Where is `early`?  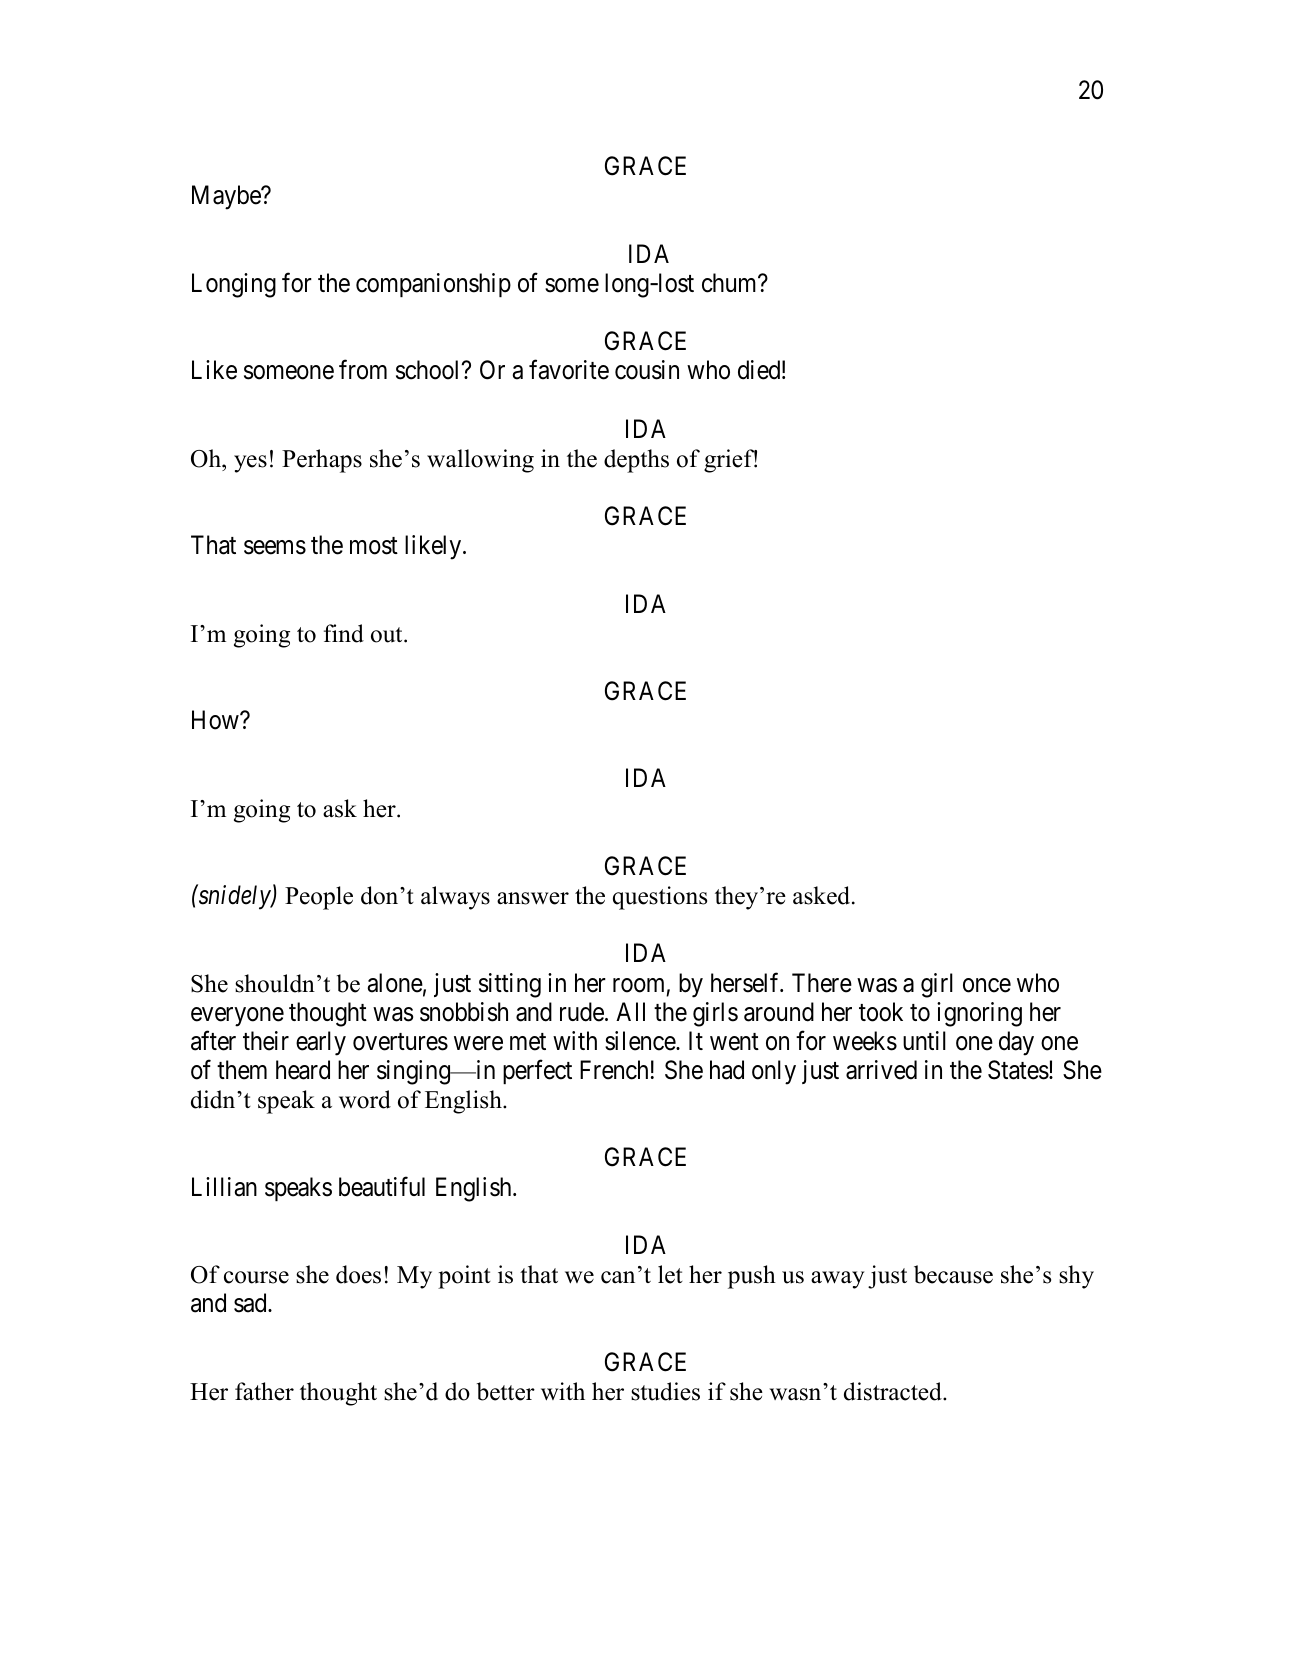 early is located at coordinates (321, 1043).
